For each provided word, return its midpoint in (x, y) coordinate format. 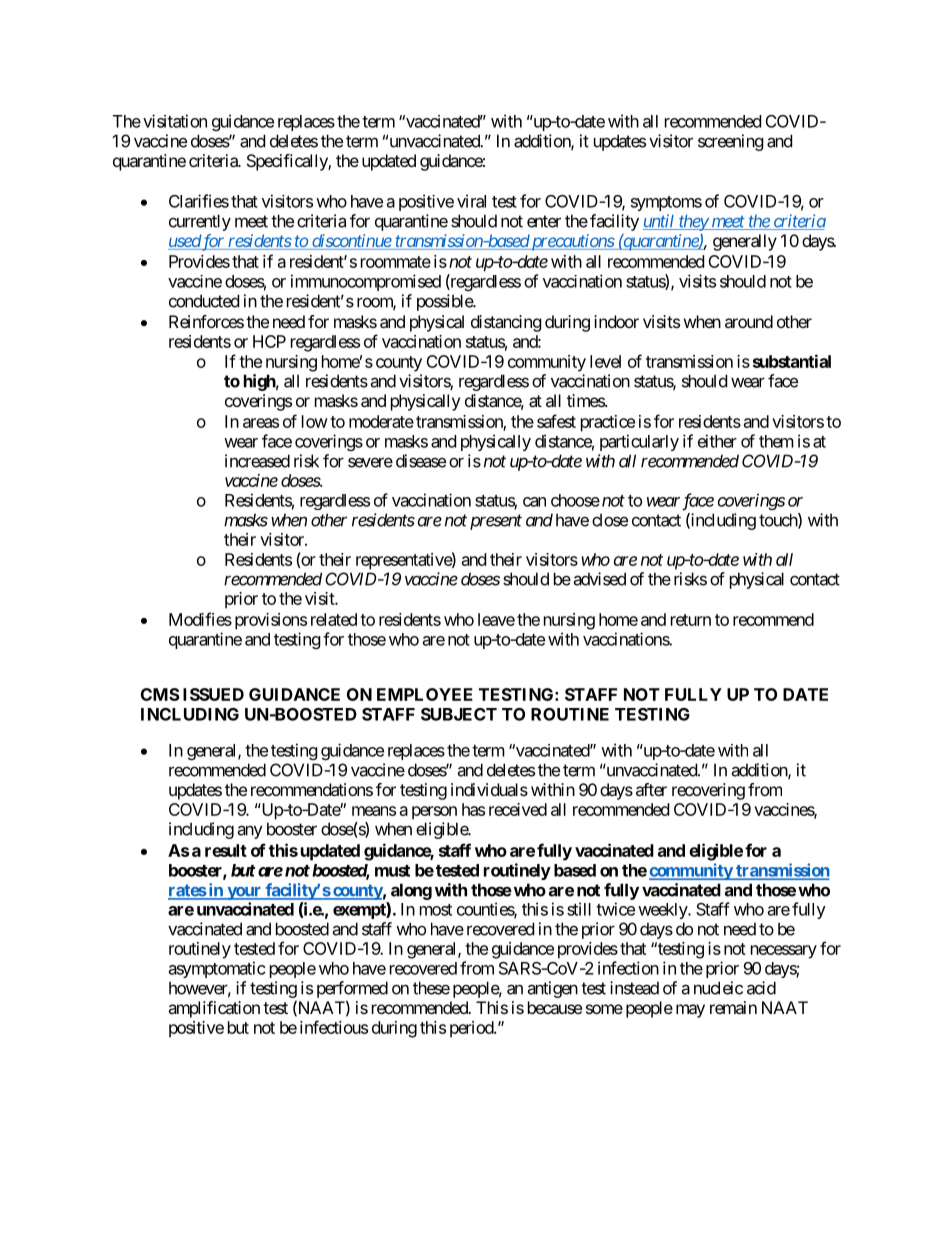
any (250, 832)
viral (471, 201)
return (691, 620)
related (334, 619)
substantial (792, 361)
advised (599, 579)
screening (731, 142)
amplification (214, 1009)
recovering (708, 791)
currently (200, 222)
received (518, 809)
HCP (269, 341)
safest (556, 421)
